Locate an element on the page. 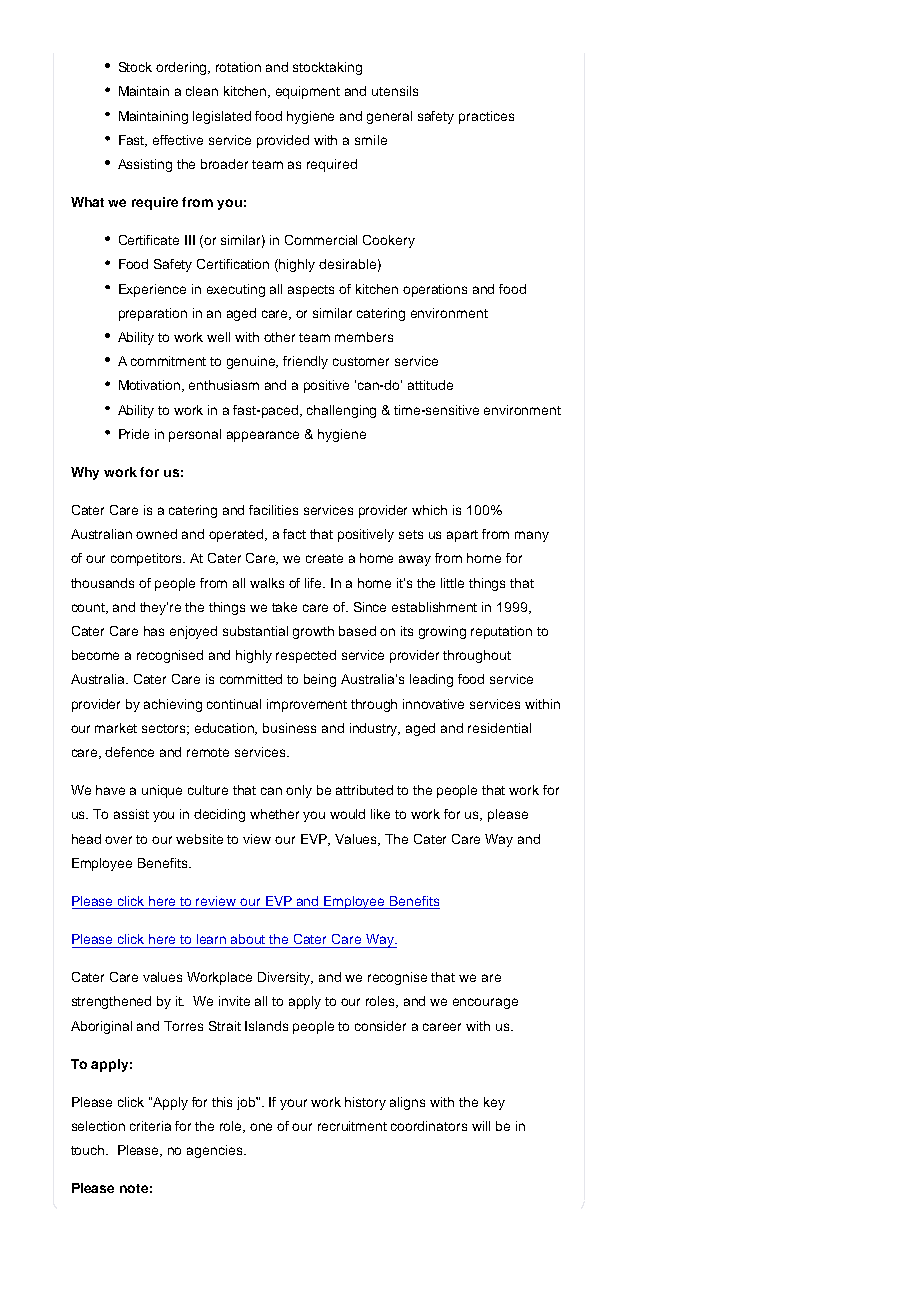  attitude is located at coordinates (430, 385).
